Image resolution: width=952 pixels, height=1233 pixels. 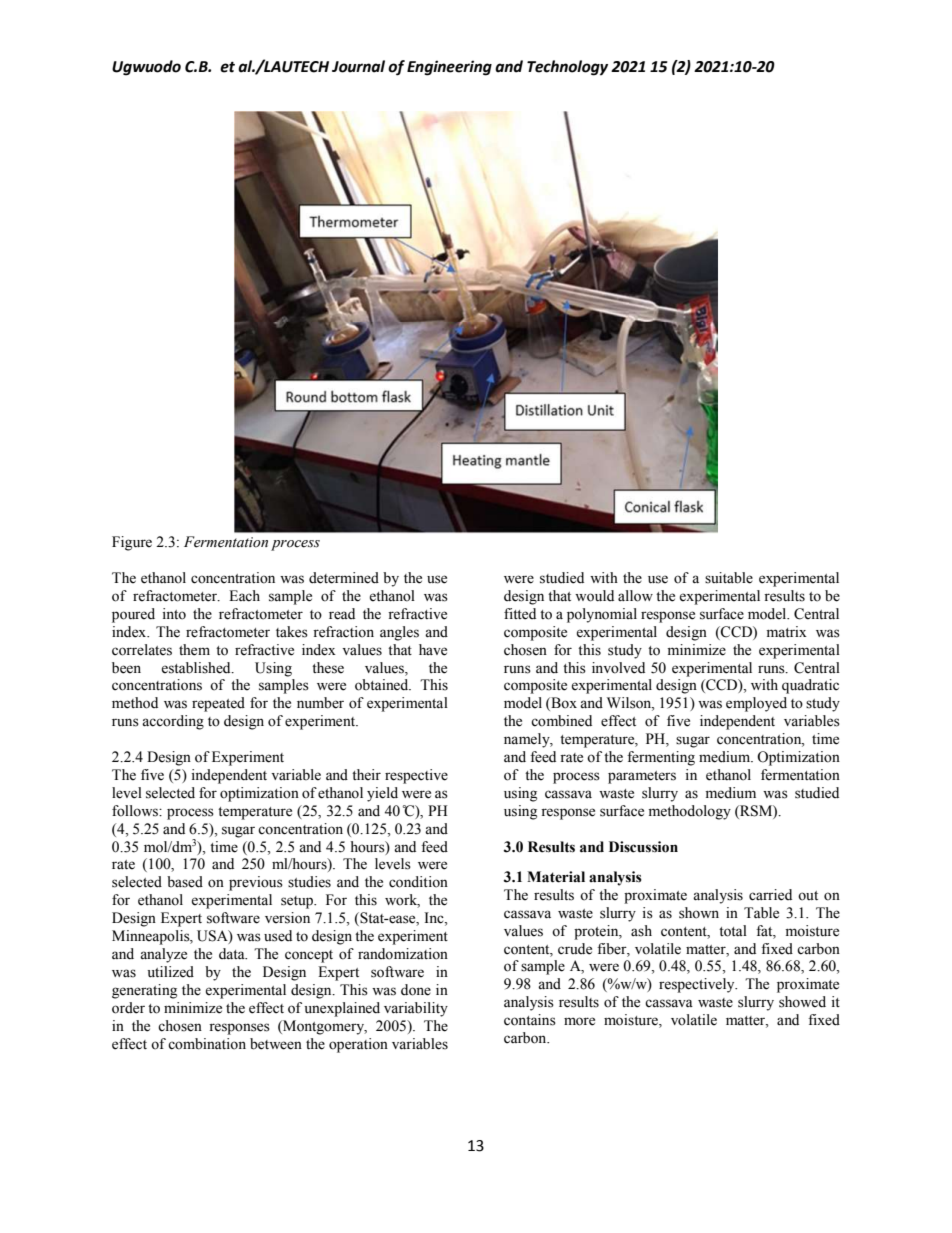 What do you see at coordinates (136, 811) in the document?
I see `follows` at bounding box center [136, 811].
